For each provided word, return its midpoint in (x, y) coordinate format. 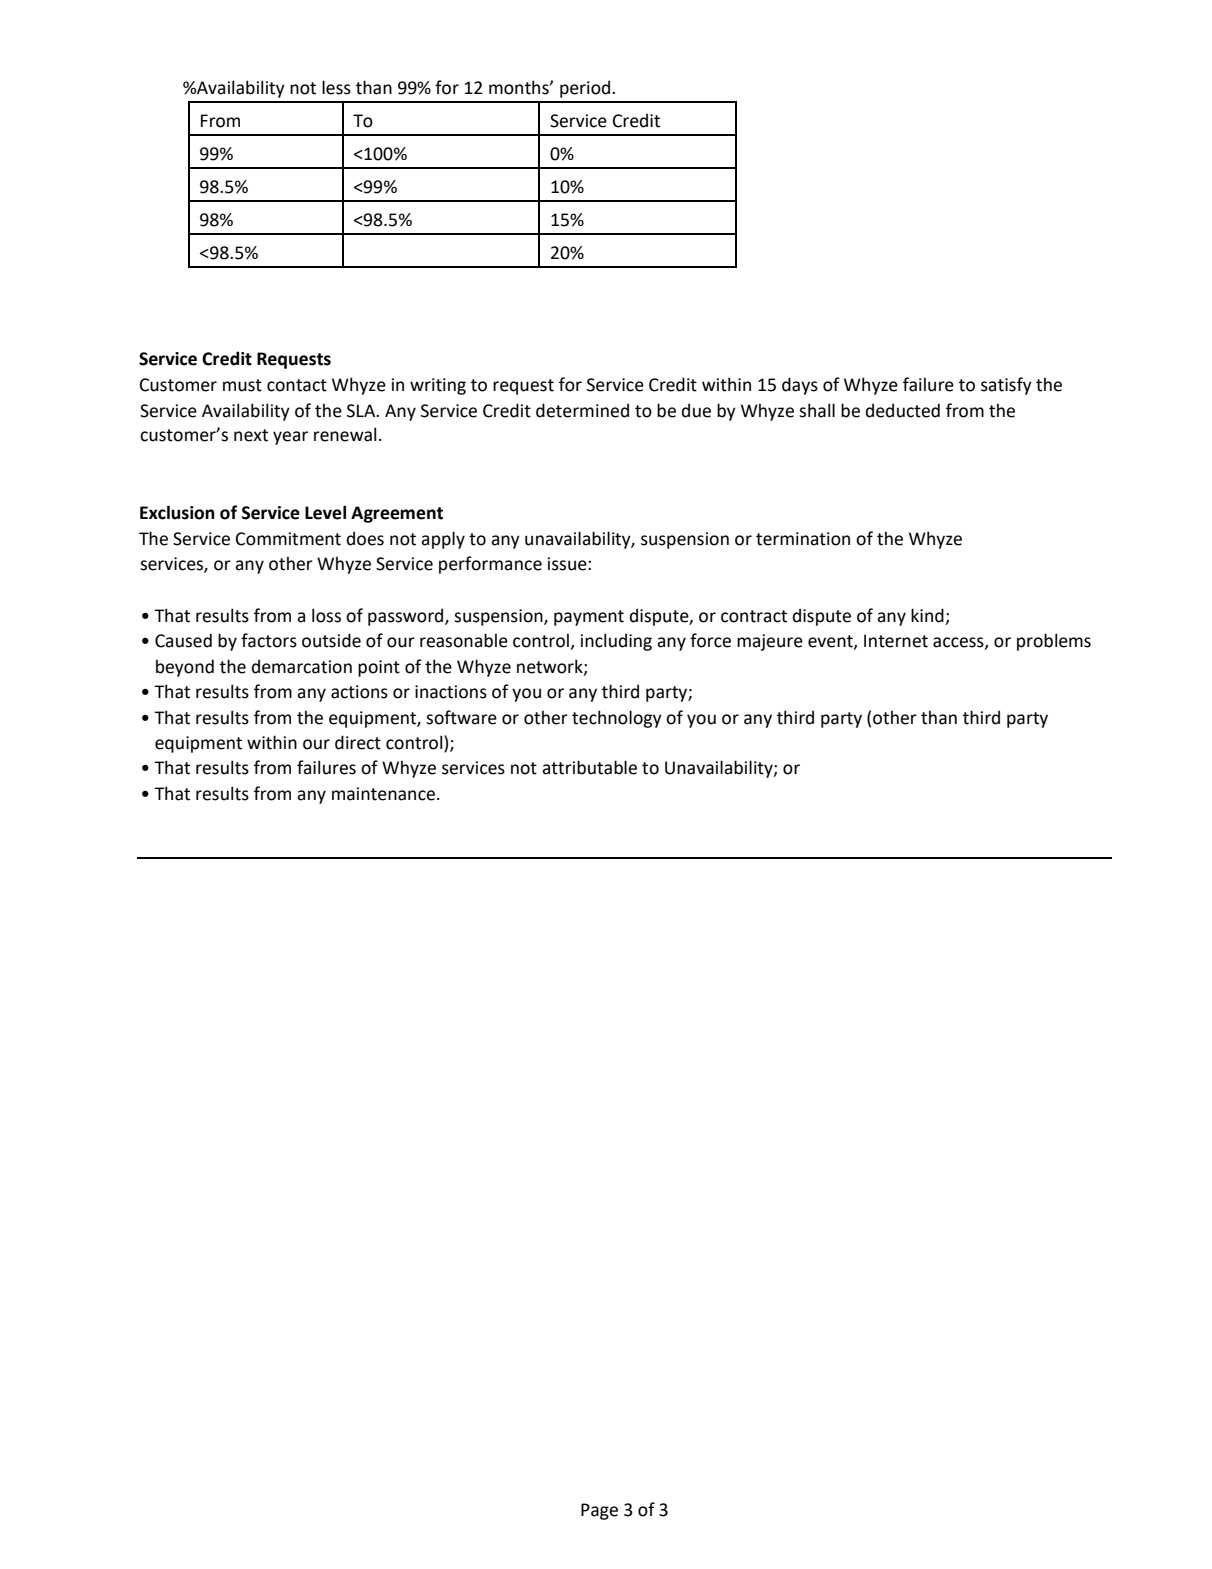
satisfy (1006, 386)
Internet (896, 641)
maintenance (383, 794)
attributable (589, 767)
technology (617, 719)
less (336, 87)
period (585, 89)
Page (599, 1511)
